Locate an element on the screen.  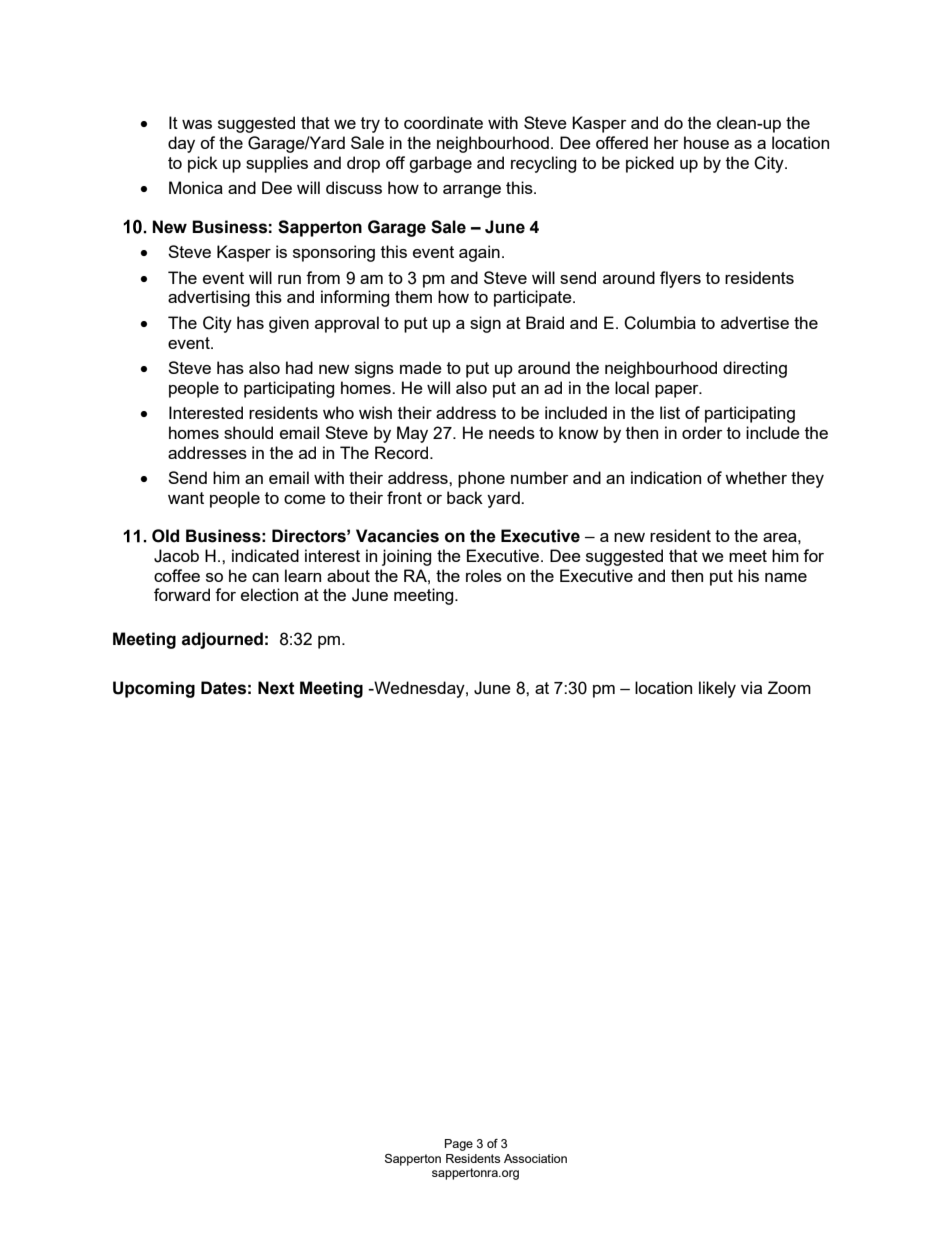
roles is located at coordinates (484, 575).
